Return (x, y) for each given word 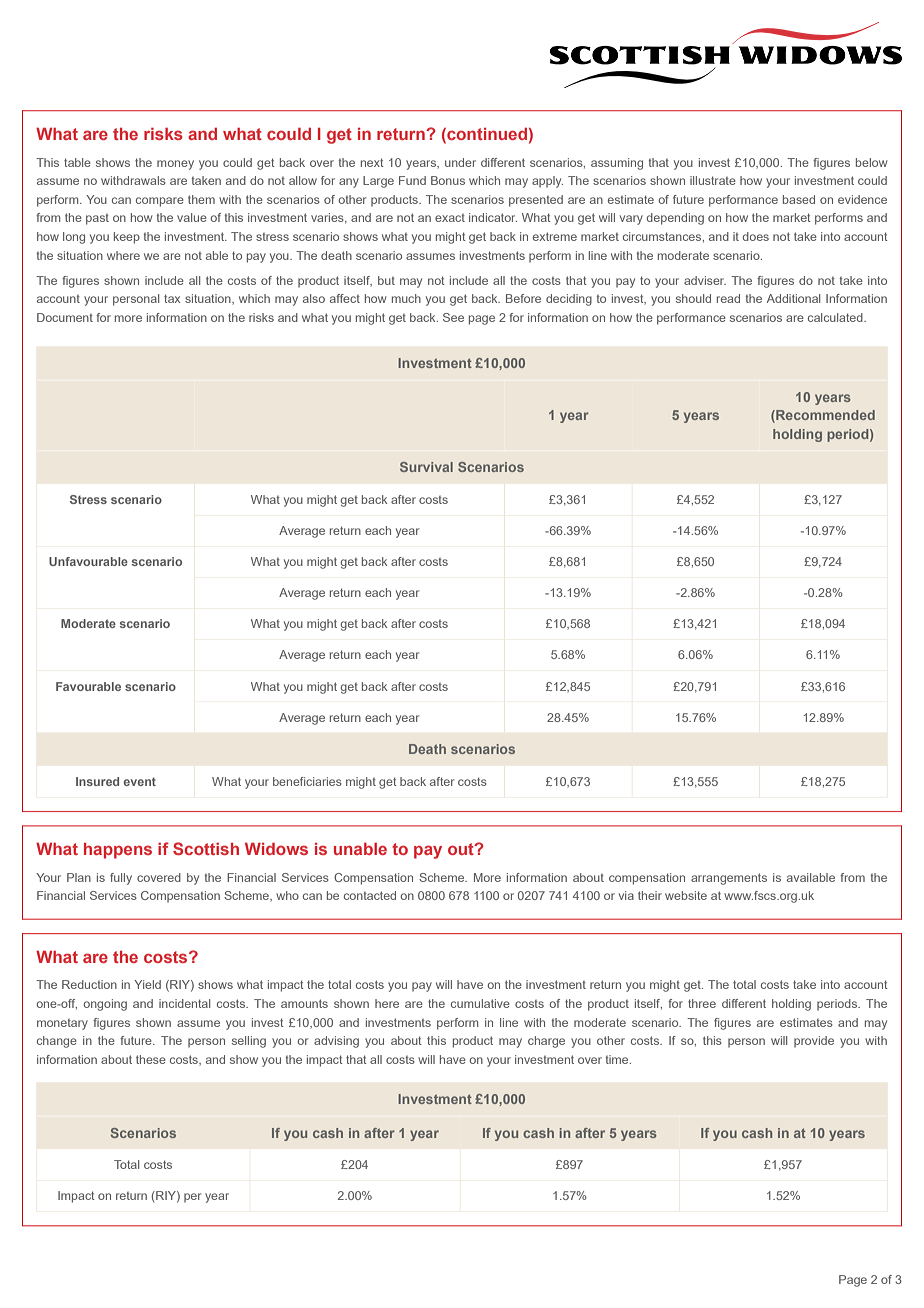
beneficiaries (307, 781)
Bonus (448, 180)
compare (160, 202)
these (151, 1059)
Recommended (824, 416)
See (453, 317)
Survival (426, 467)
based (799, 199)
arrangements (729, 879)
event (139, 782)
